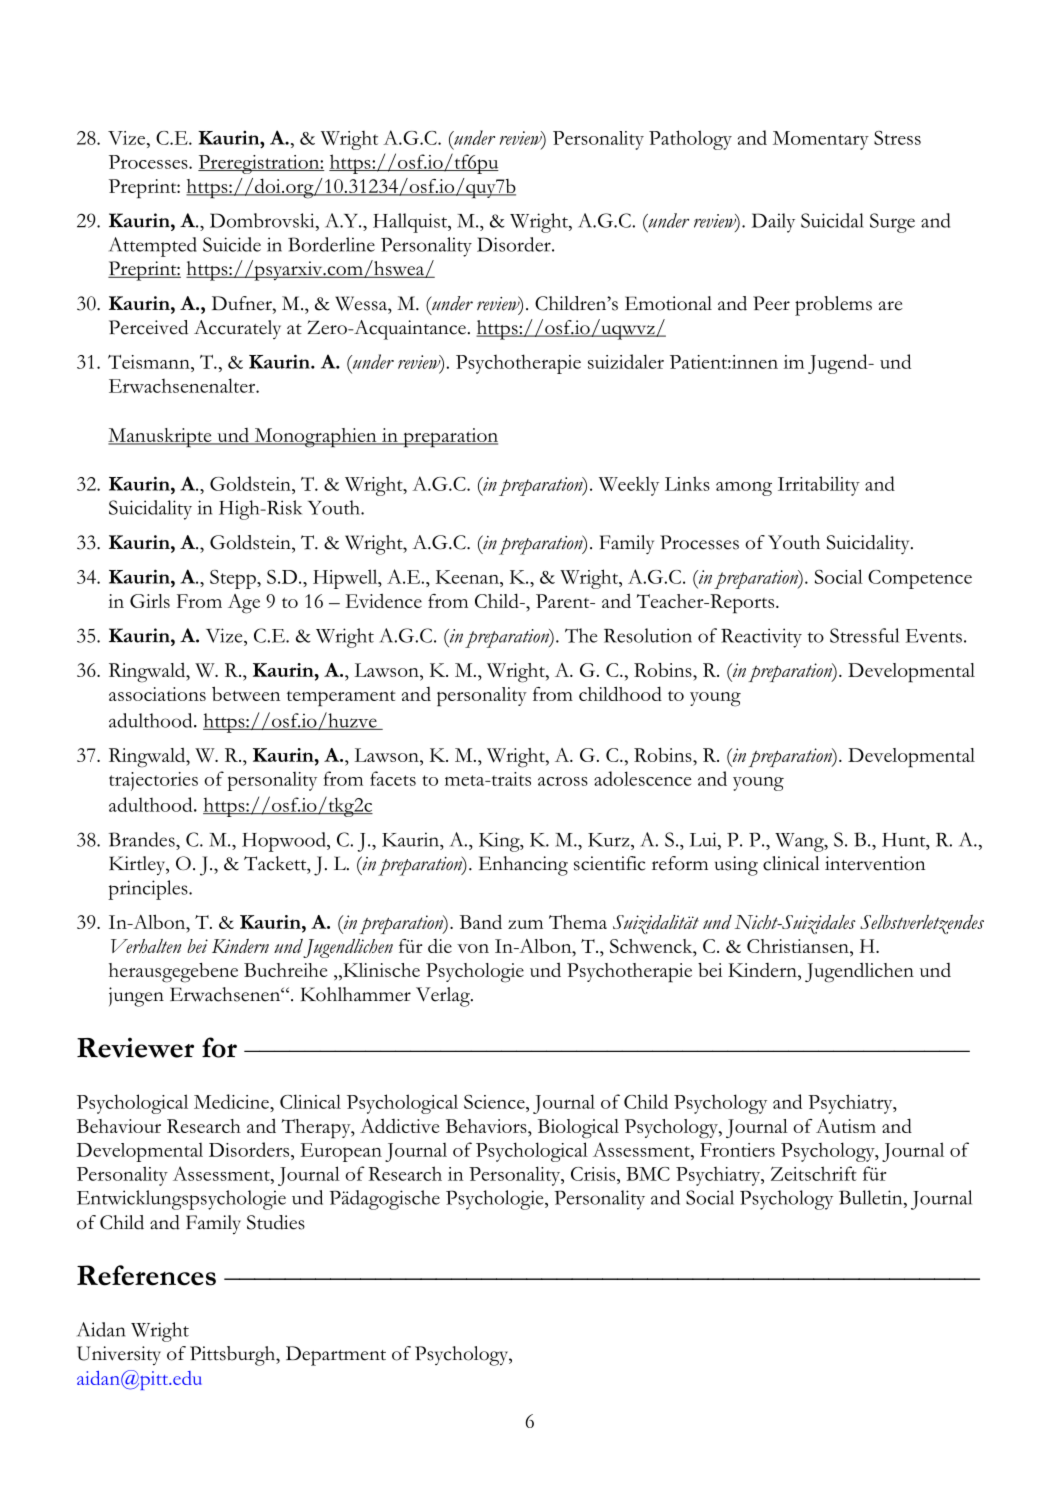  Describe the element at coordinates (146, 1275) in the screenshot. I see `References` at that location.
